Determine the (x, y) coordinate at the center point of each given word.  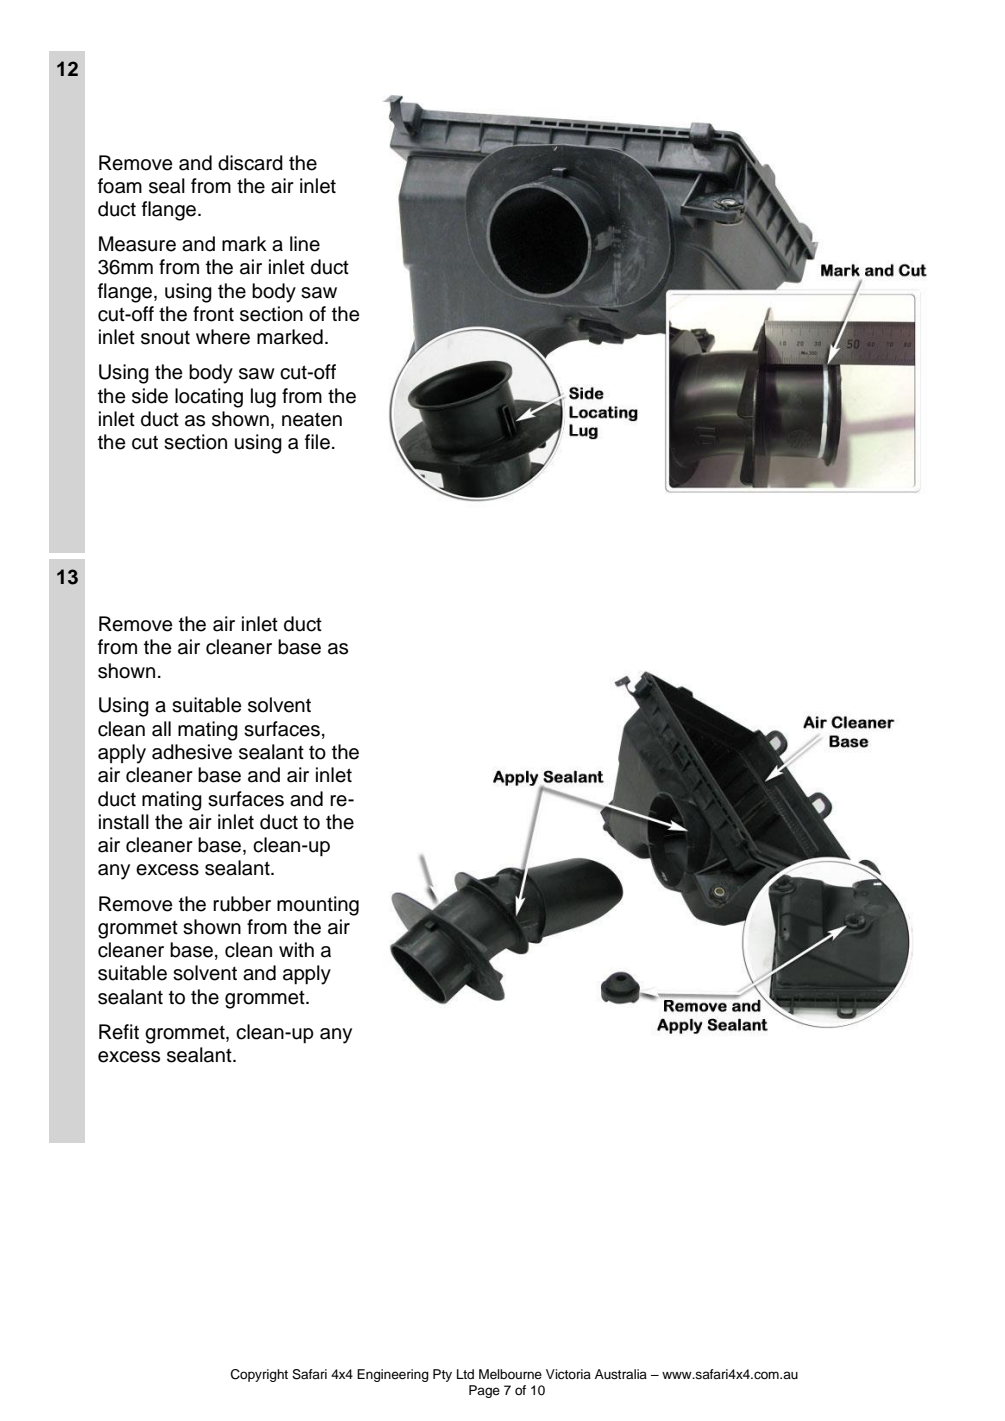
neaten (312, 420)
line (305, 244)
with (296, 949)
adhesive (192, 752)
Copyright (259, 1375)
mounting (318, 906)
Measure (137, 244)
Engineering (393, 1375)
